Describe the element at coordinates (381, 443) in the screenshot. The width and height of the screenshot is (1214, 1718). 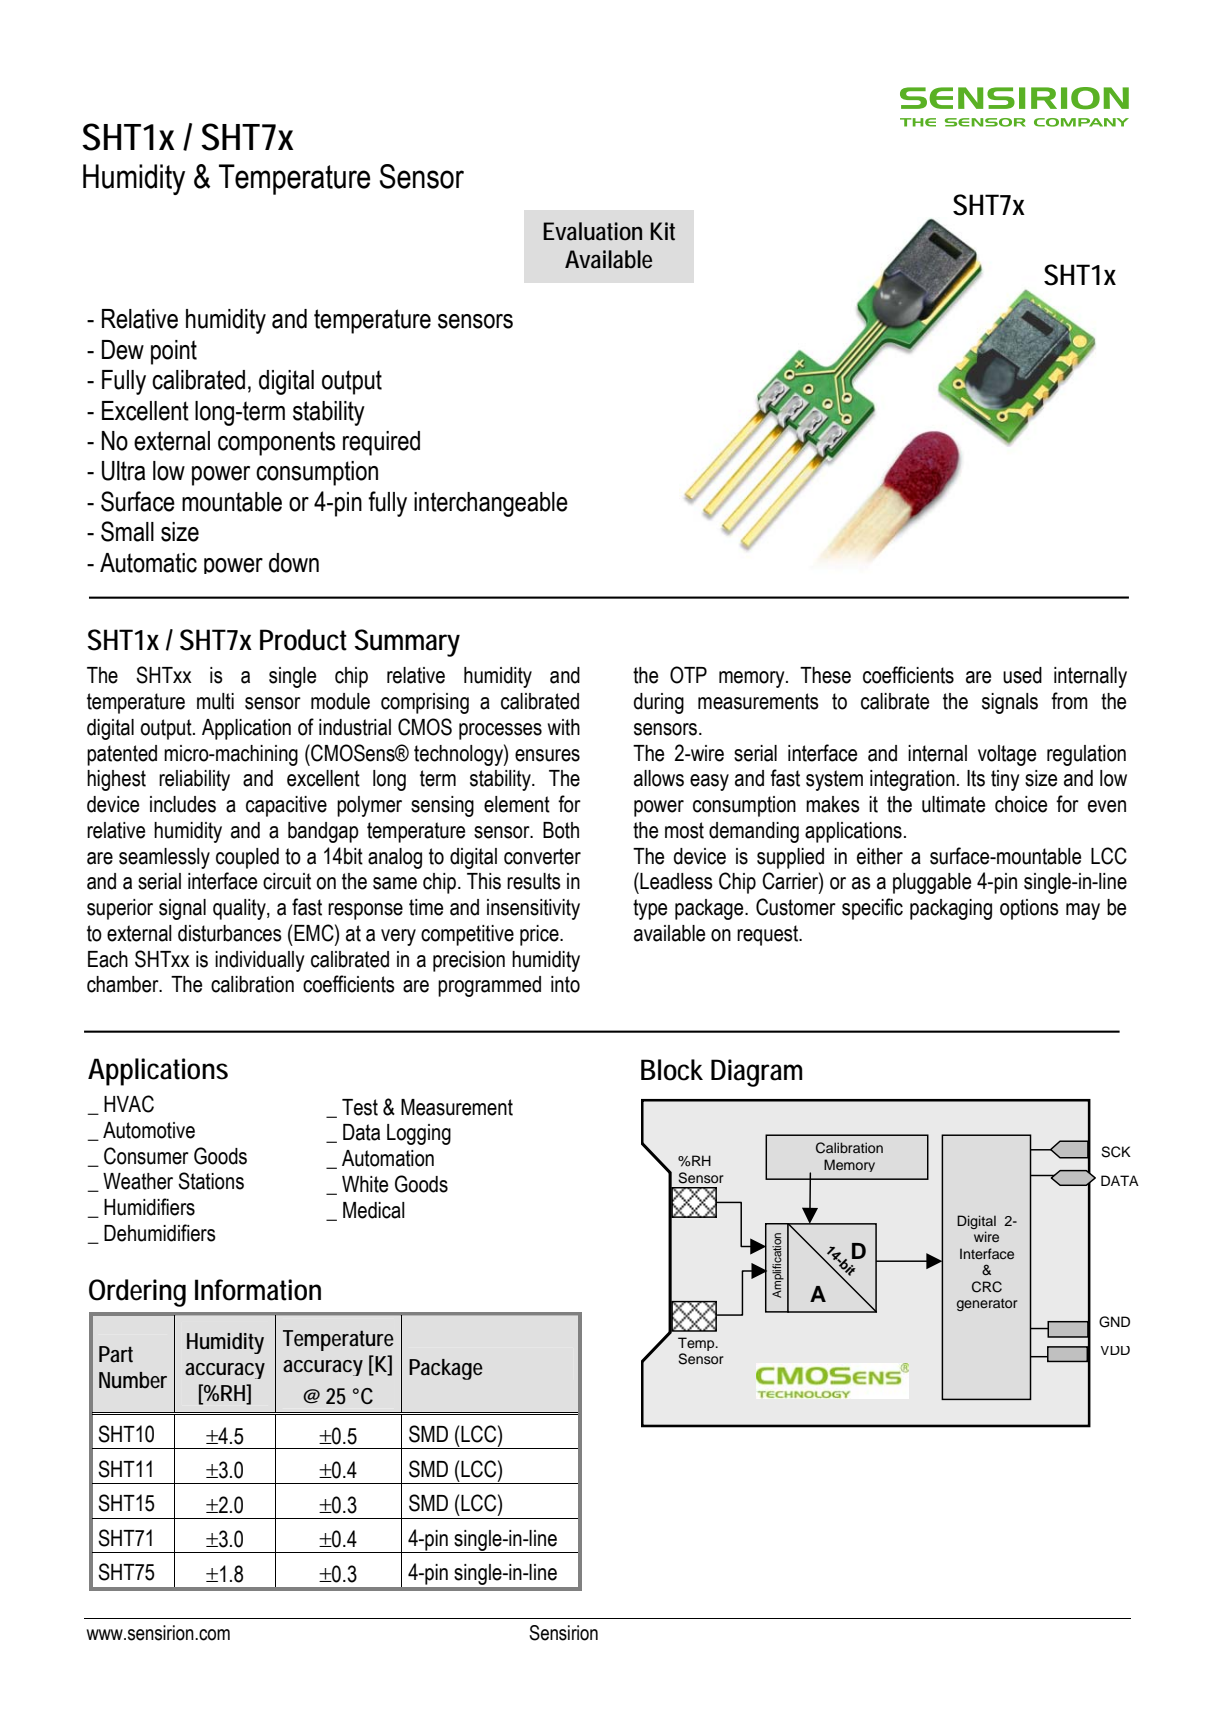
I see `required` at that location.
